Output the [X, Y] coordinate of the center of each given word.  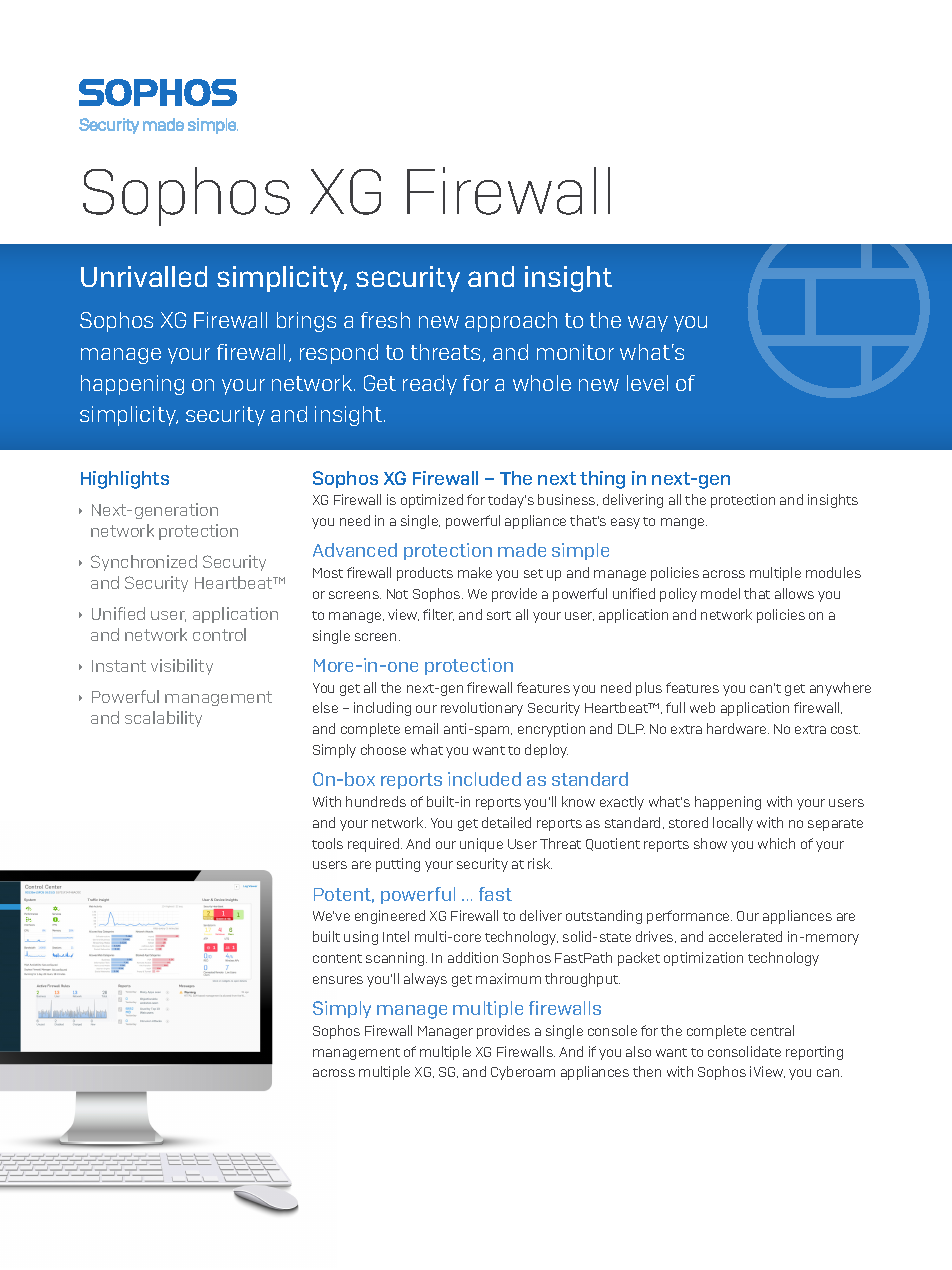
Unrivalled [144, 276]
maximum [508, 978]
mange [684, 523]
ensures [338, 980]
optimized [432, 501]
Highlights [125, 480]
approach [511, 322]
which [776, 843]
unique [481, 845]
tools [327, 843]
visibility [182, 667]
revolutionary [482, 709]
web [702, 707]
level [647, 383]
